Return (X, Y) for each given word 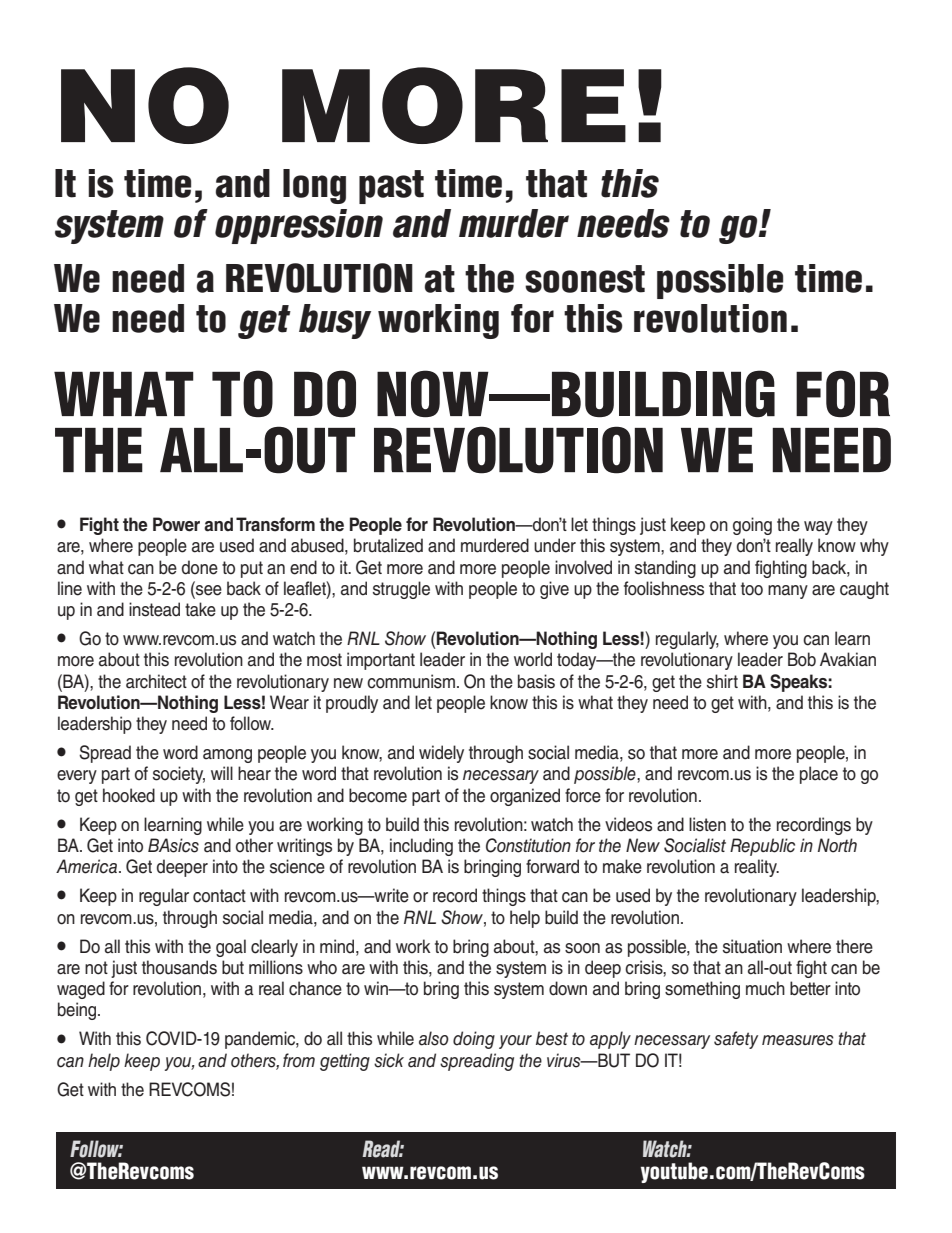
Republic (762, 847)
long (314, 186)
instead (154, 609)
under (555, 545)
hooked (129, 795)
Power (176, 524)
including (421, 847)
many (788, 592)
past (391, 187)
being (78, 1011)
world (533, 659)
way (818, 528)
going (752, 526)
